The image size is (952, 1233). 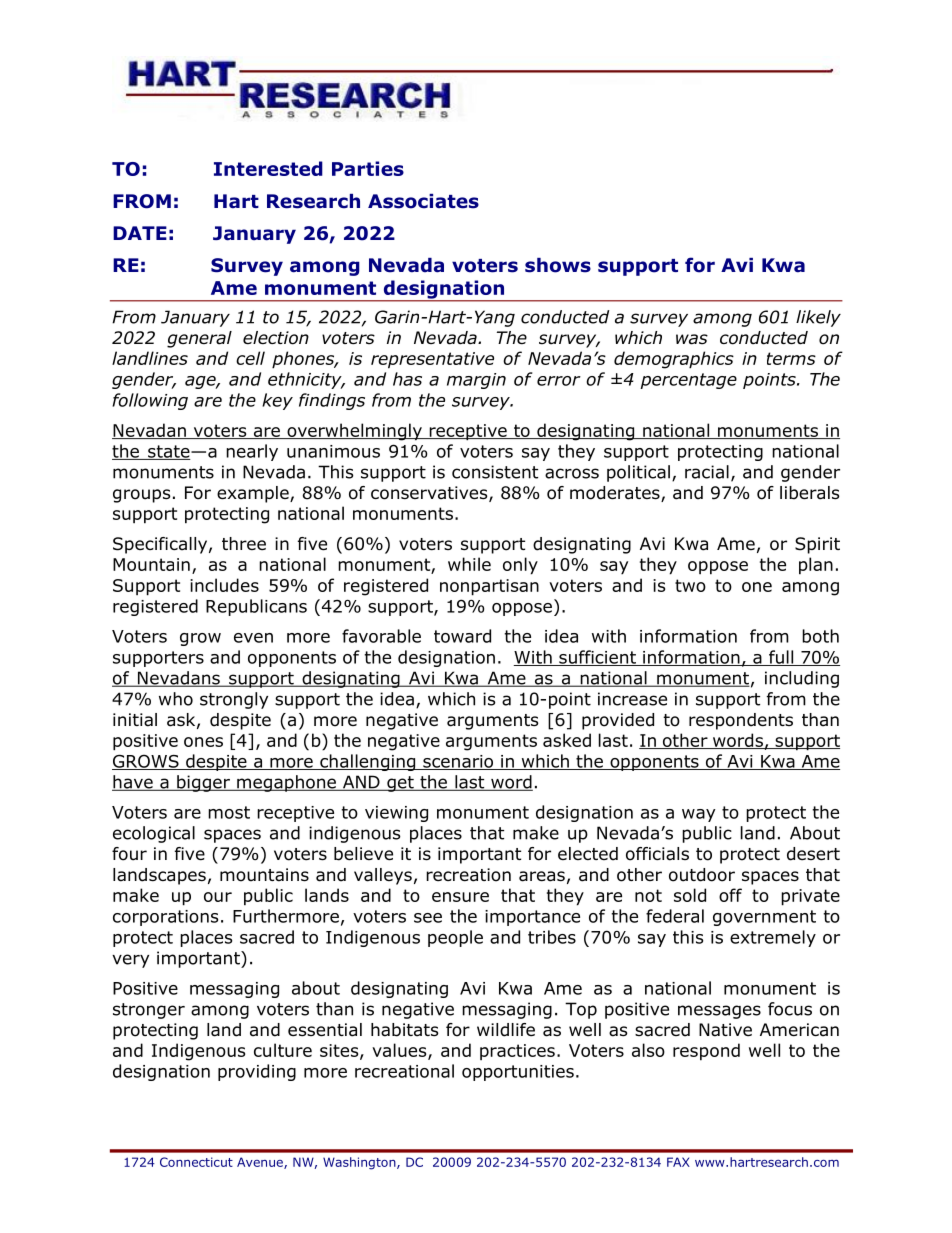 What do you see at coordinates (818, 318) in the document?
I see `likely` at bounding box center [818, 318].
